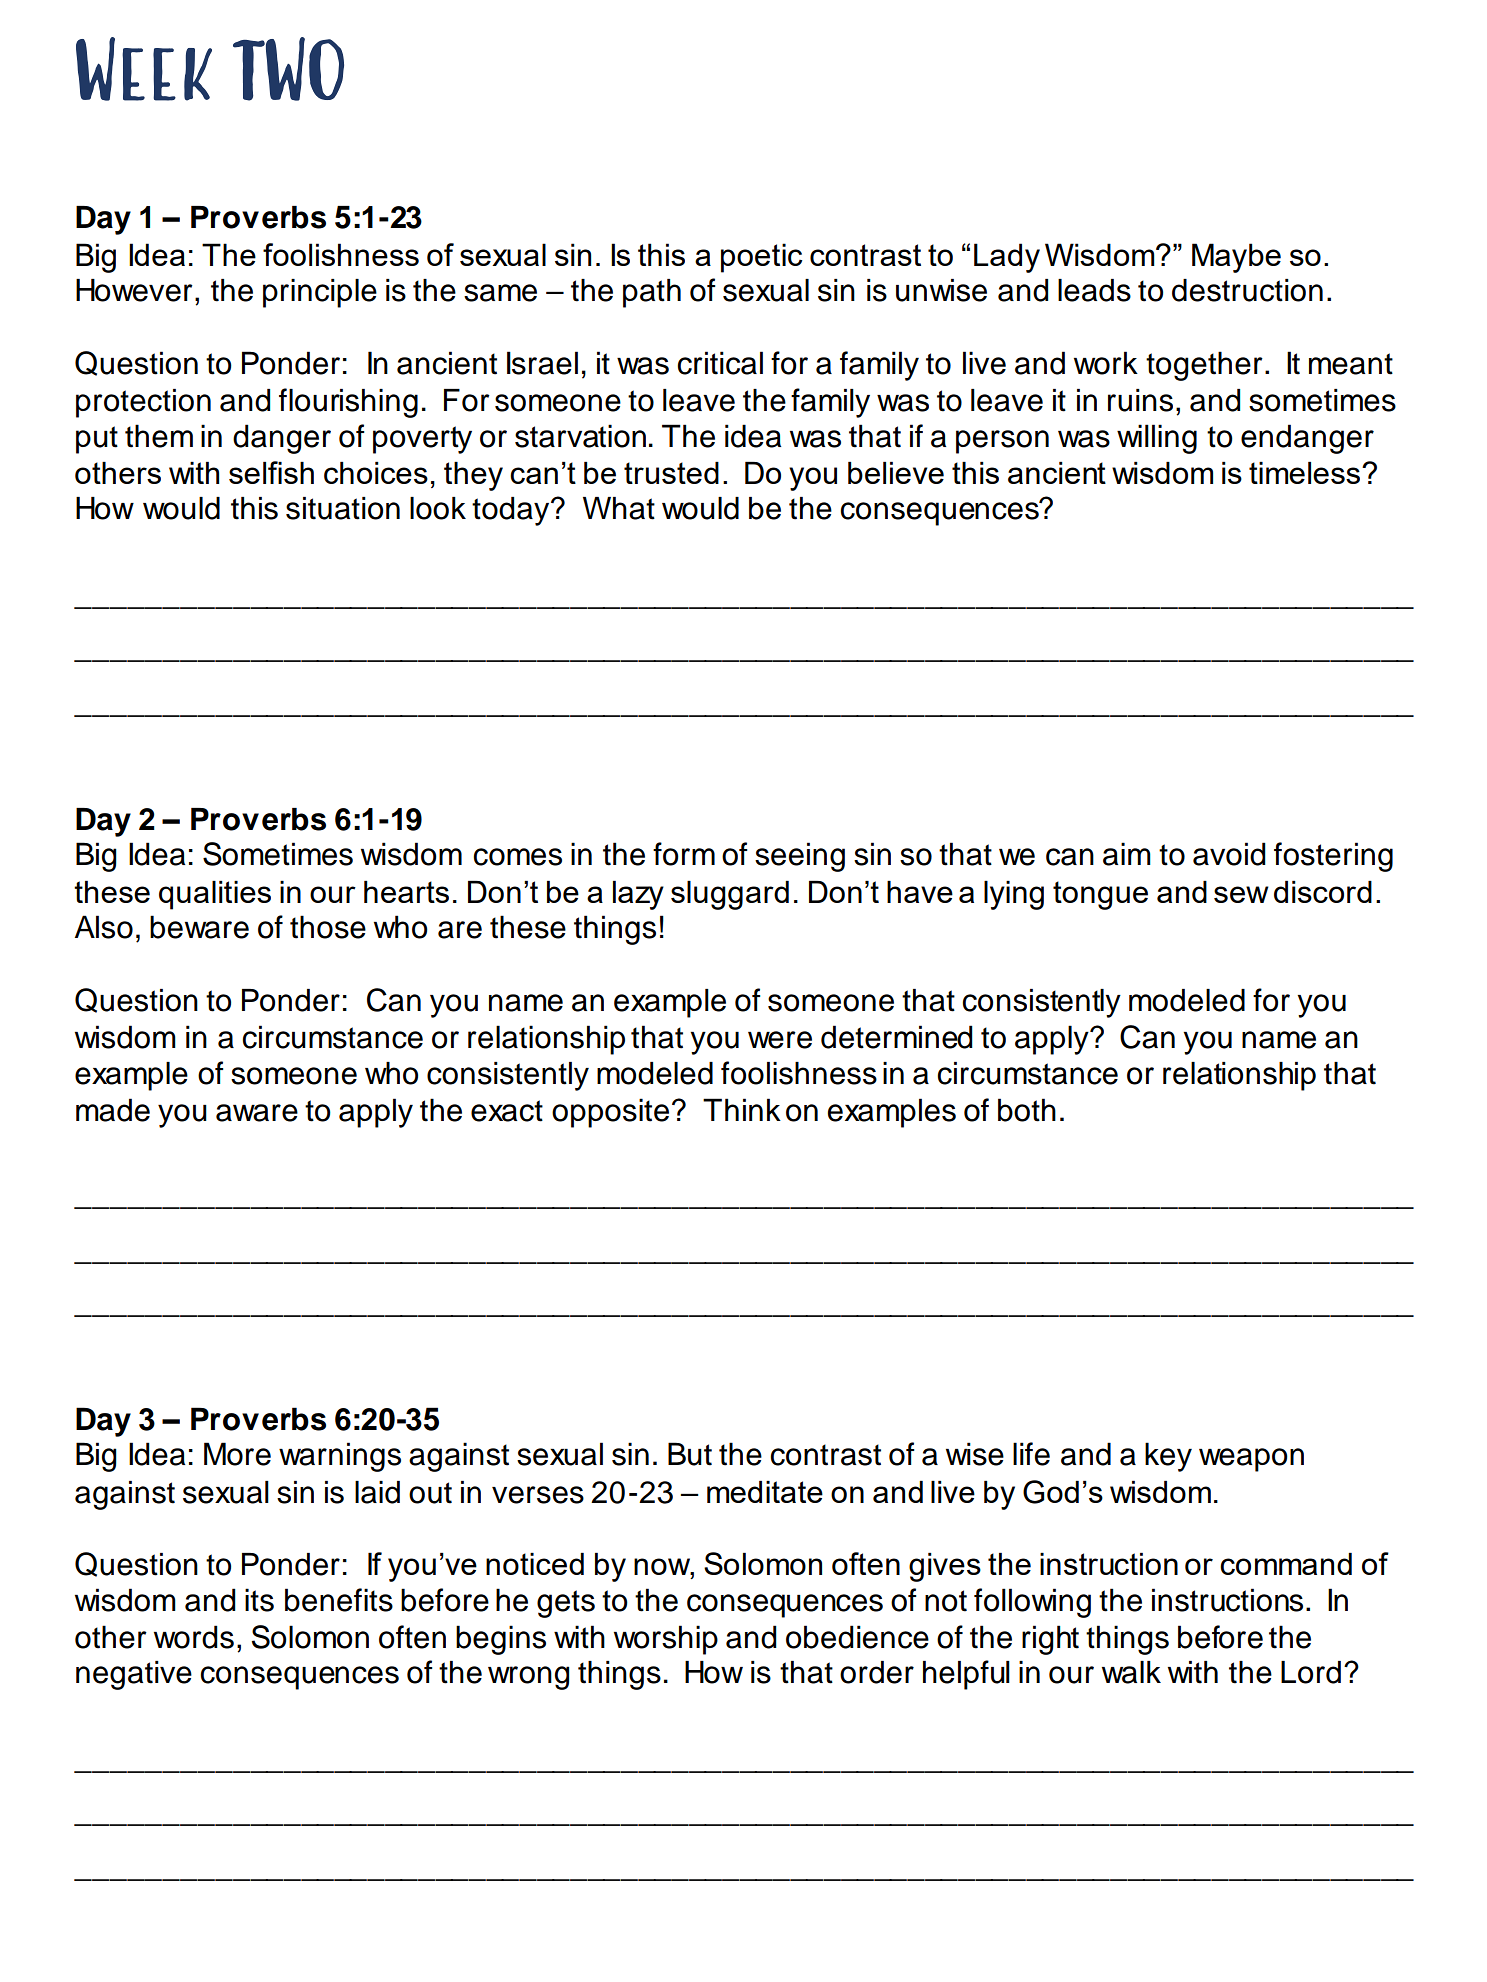  What do you see at coordinates (194, 1637) in the screenshot?
I see `words` at bounding box center [194, 1637].
